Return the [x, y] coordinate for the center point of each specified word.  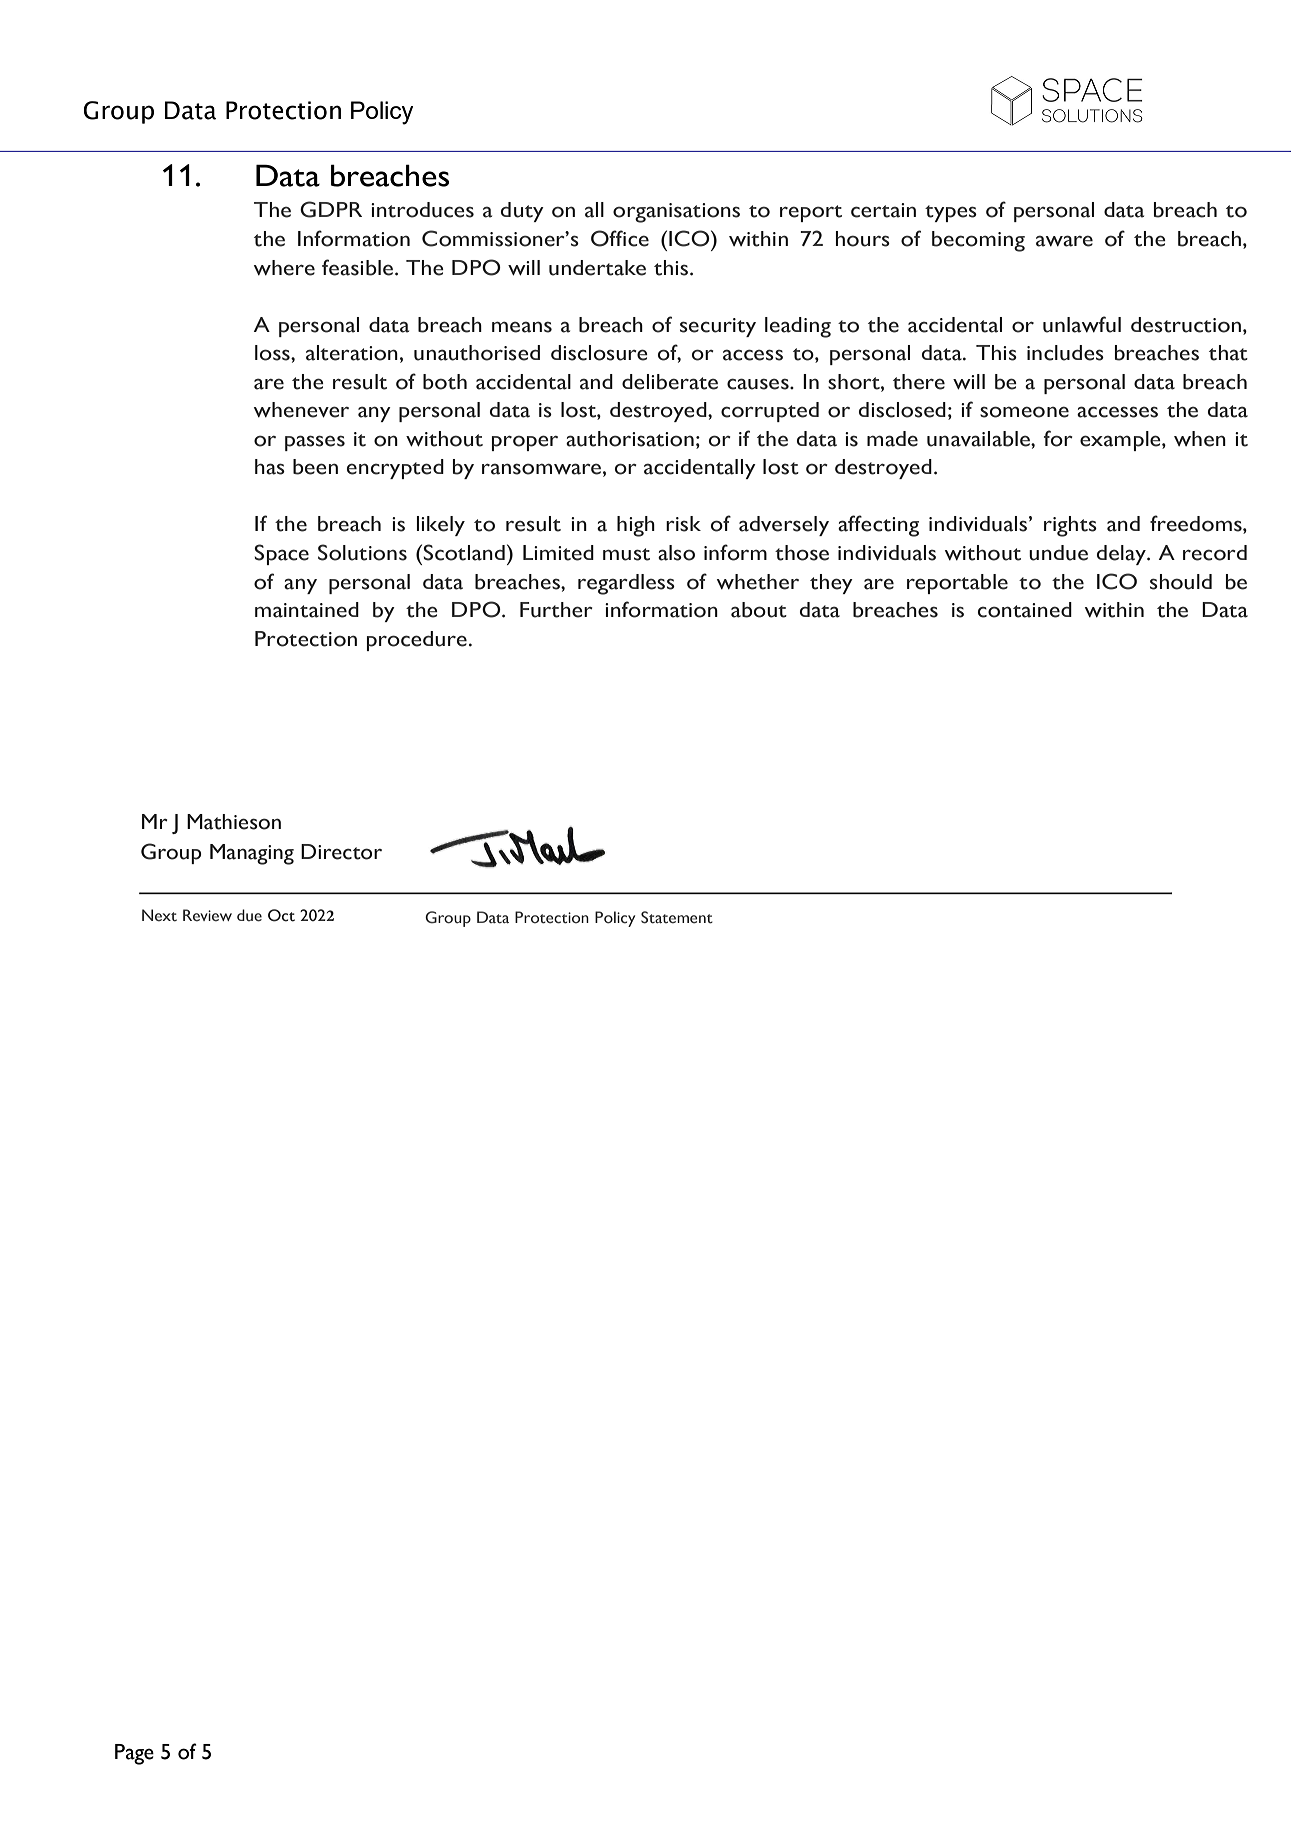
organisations [676, 213]
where [284, 268]
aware [1064, 241]
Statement [677, 917]
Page [134, 1754]
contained [1025, 610]
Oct [281, 915]
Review [207, 915]
